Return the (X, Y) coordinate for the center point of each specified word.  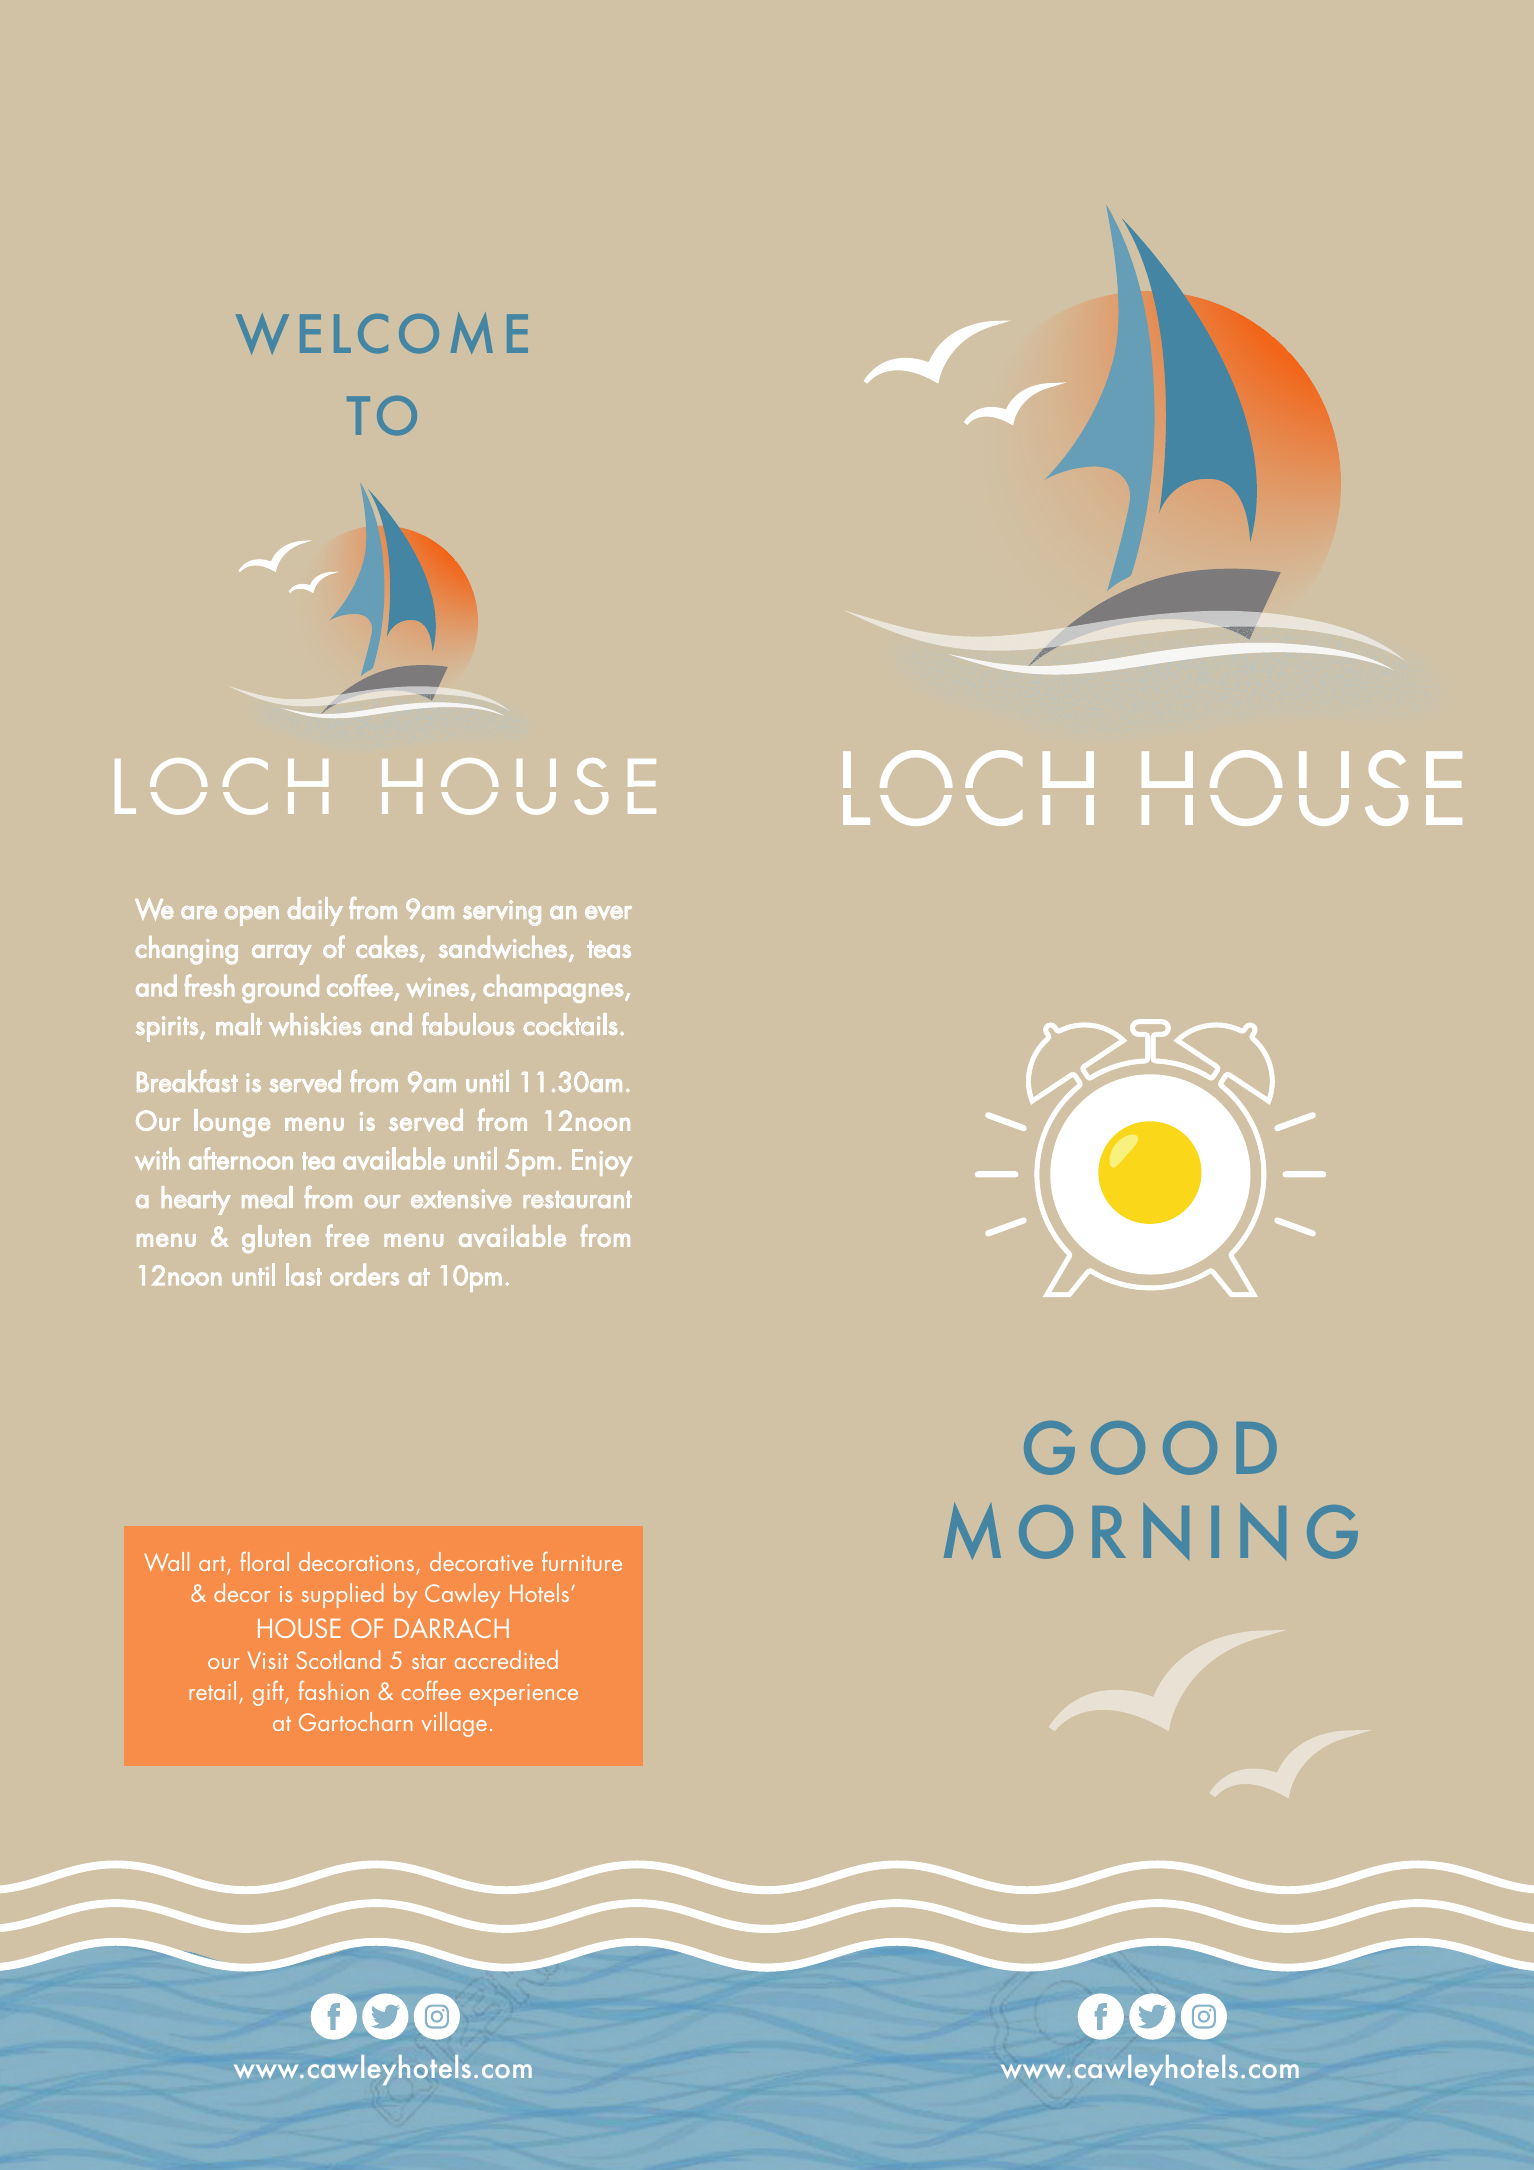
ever (608, 913)
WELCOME (382, 333)
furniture (582, 1561)
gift (269, 1693)
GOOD (1150, 1448)
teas (609, 949)
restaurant (578, 1199)
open (252, 916)
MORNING (1151, 1531)
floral (264, 1561)
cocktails (571, 1024)
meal (267, 1197)
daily (315, 911)
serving (502, 913)
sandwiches (503, 947)
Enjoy (602, 1162)
